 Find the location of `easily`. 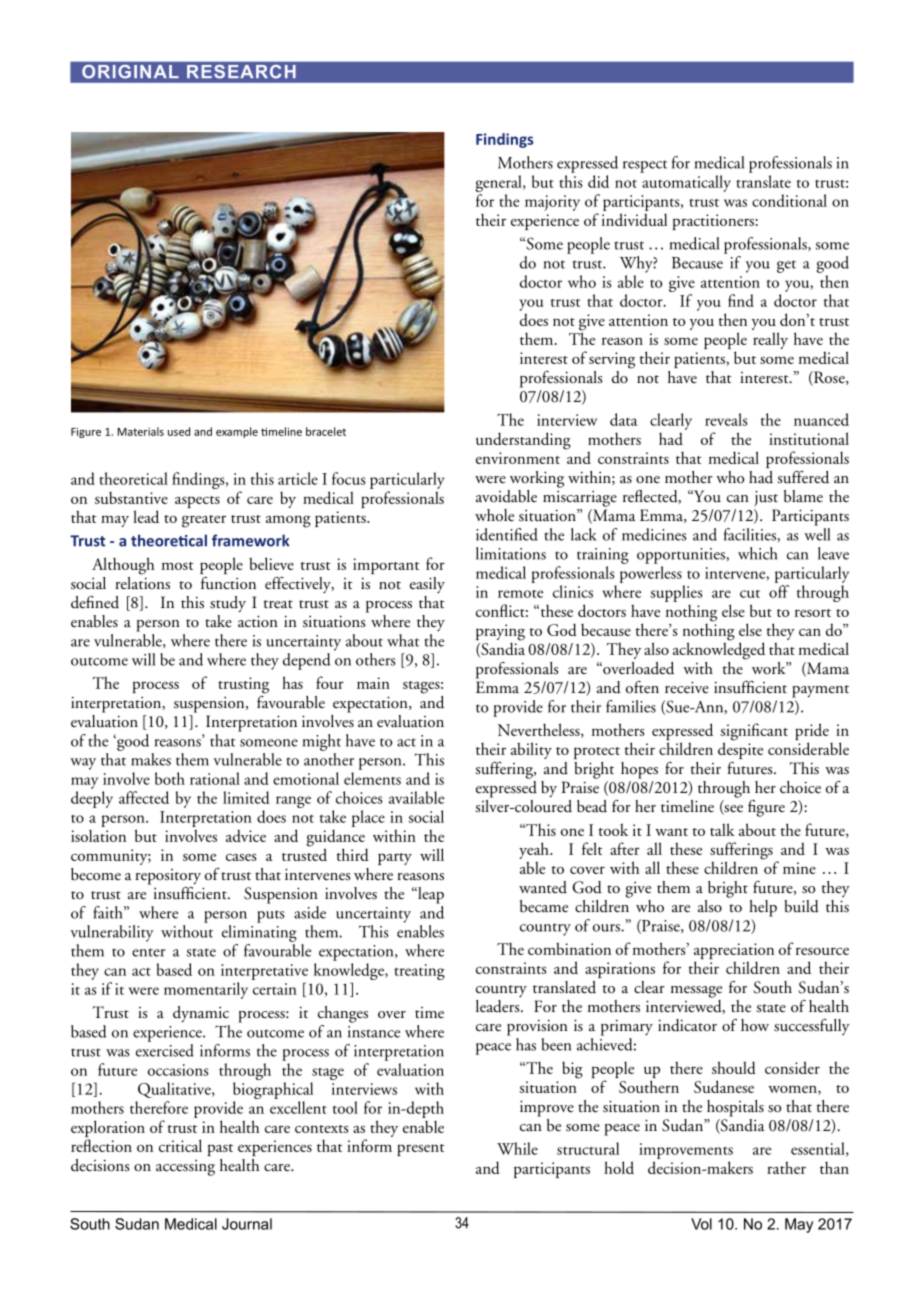

easily is located at coordinates (427, 585).
